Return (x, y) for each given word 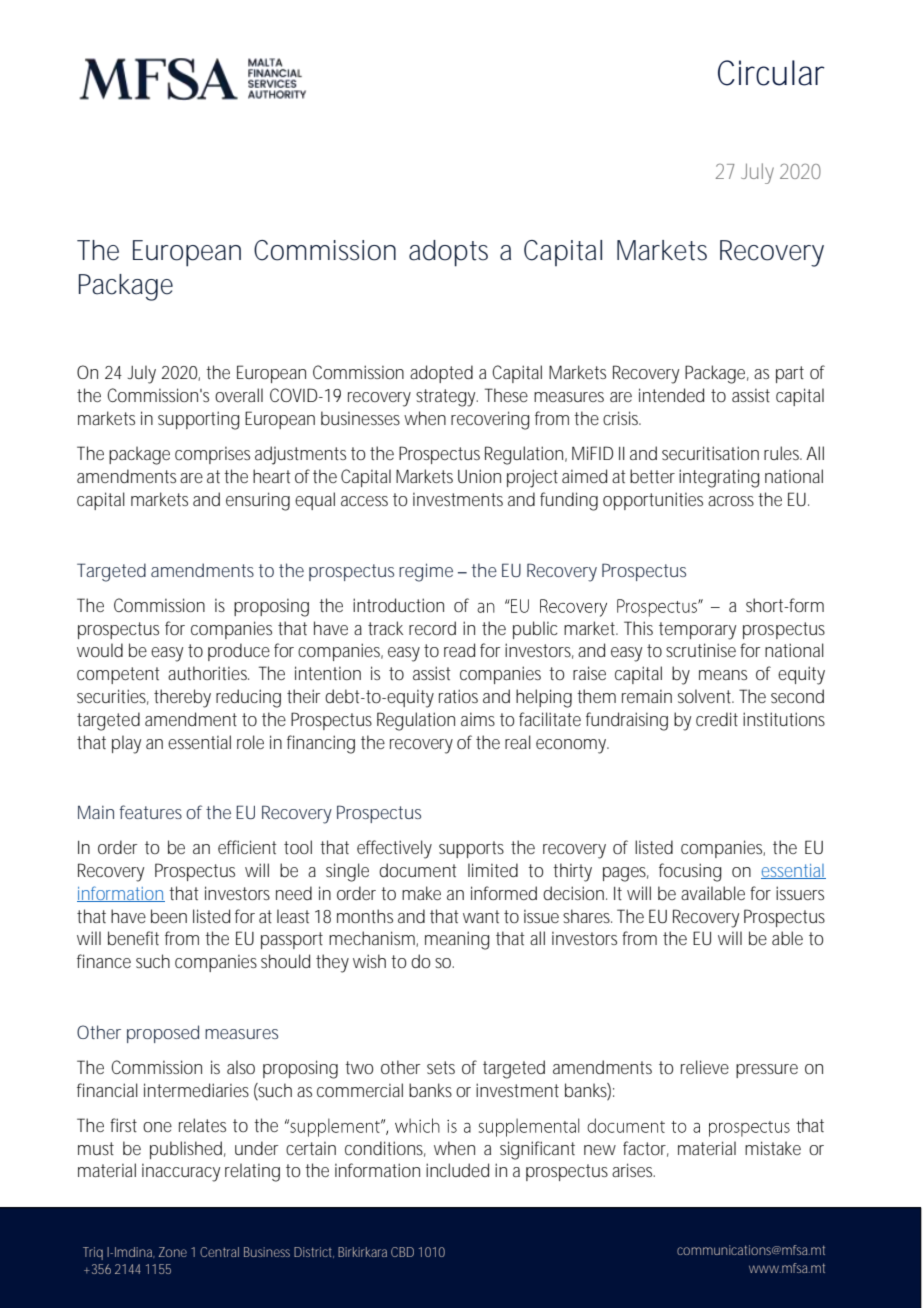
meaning (457, 940)
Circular (771, 73)
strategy (447, 398)
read (459, 650)
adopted (441, 374)
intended (671, 395)
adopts (448, 253)
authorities (208, 673)
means (723, 675)
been (169, 916)
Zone (173, 1252)
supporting (199, 420)
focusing (690, 872)
